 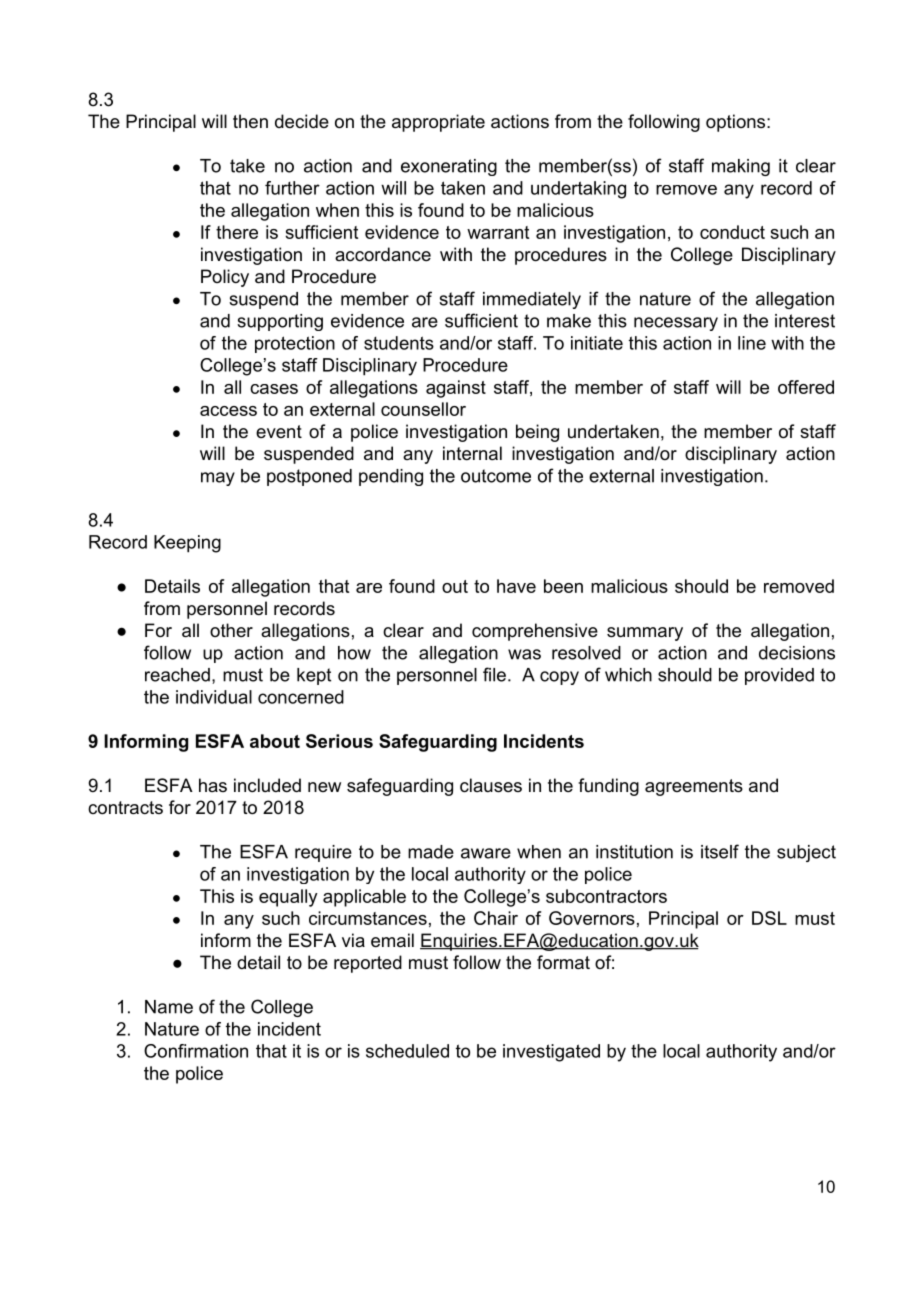 What do you see at coordinates (449, 167) in the document?
I see `exonerating` at bounding box center [449, 167].
